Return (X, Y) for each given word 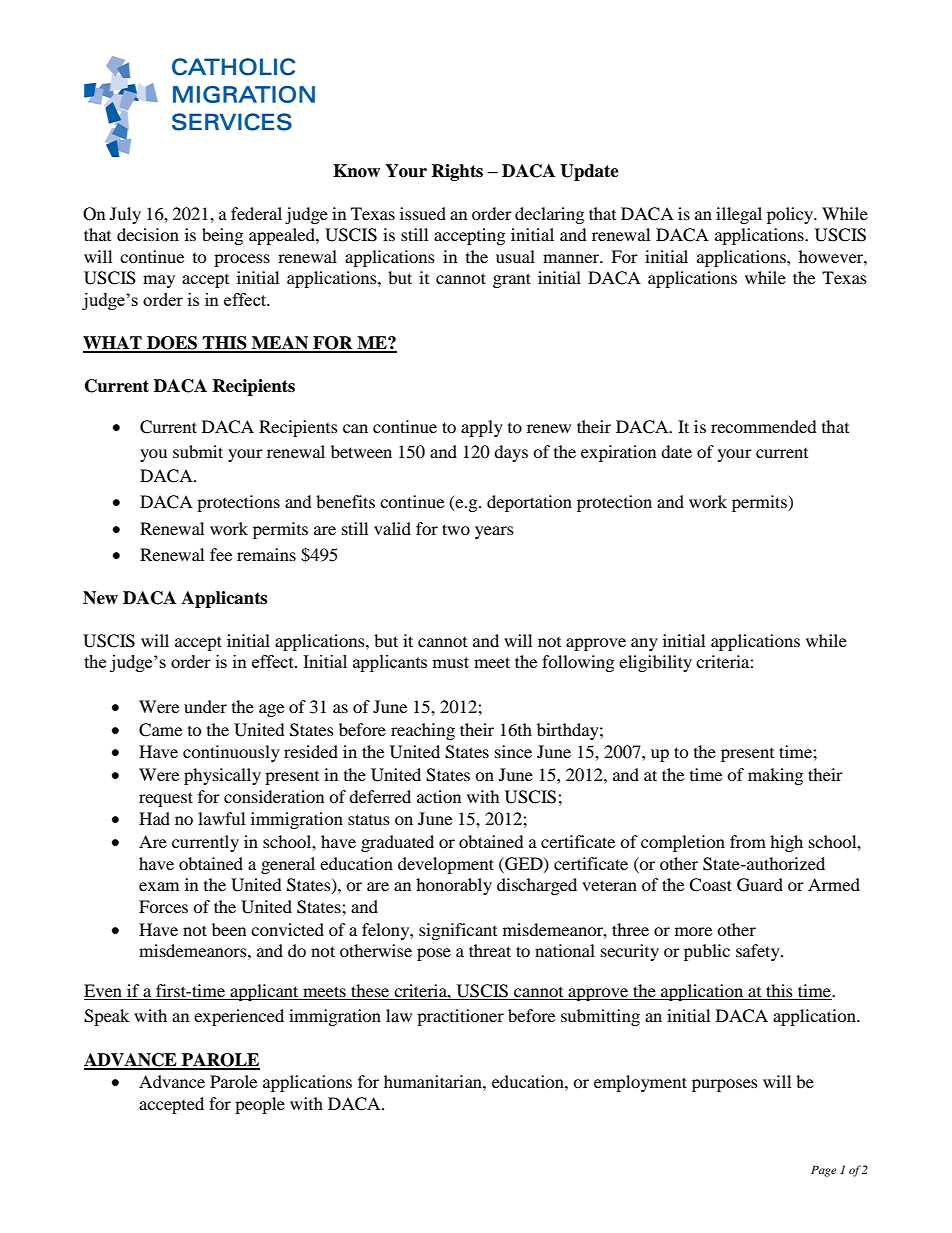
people (260, 1105)
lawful (221, 818)
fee (221, 554)
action (439, 796)
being (222, 236)
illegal (739, 215)
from (748, 841)
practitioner (460, 1017)
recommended (764, 426)
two (456, 529)
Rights (457, 172)
